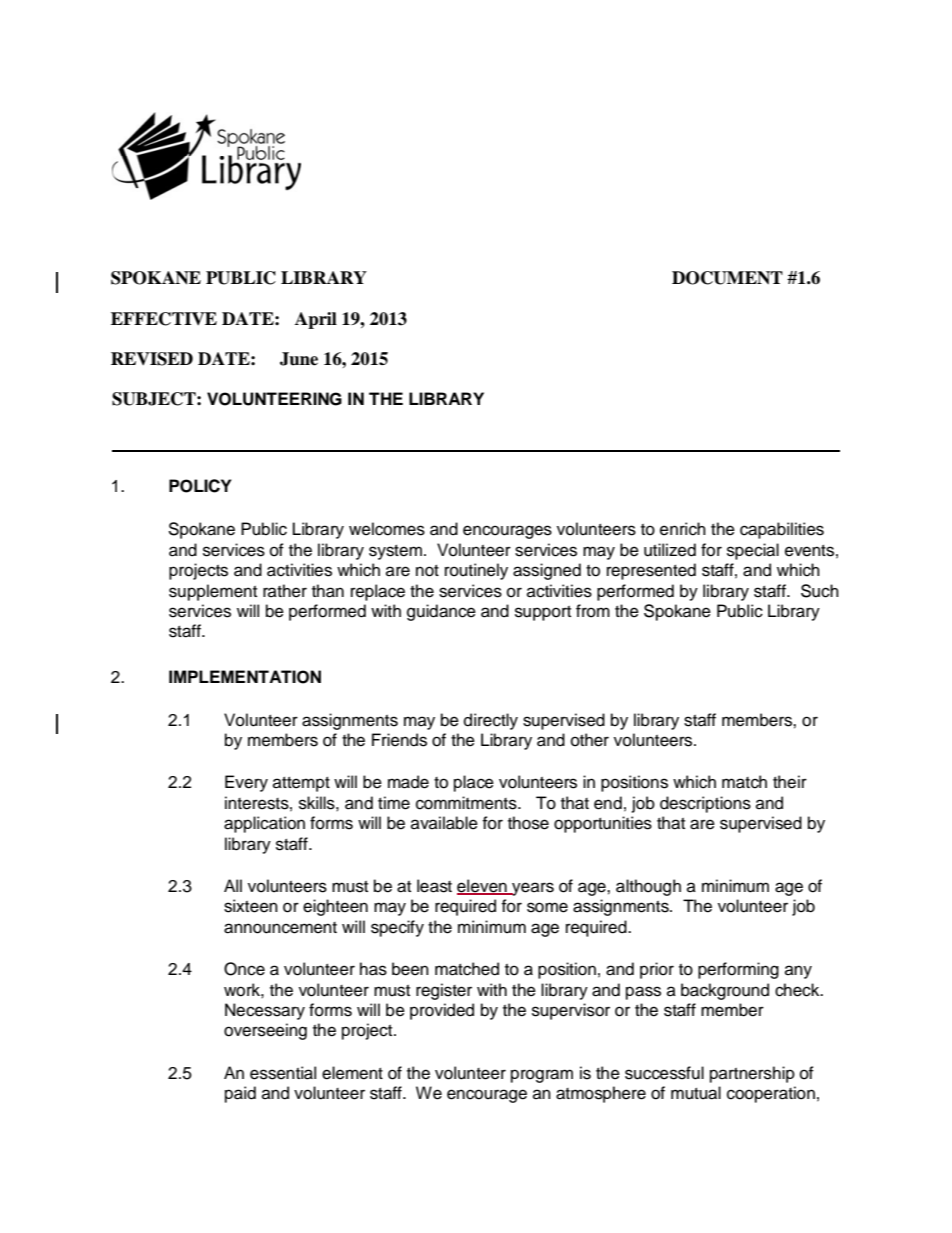  Describe the element at coordinates (467, 803) in the screenshot. I see `commitments` at that location.
